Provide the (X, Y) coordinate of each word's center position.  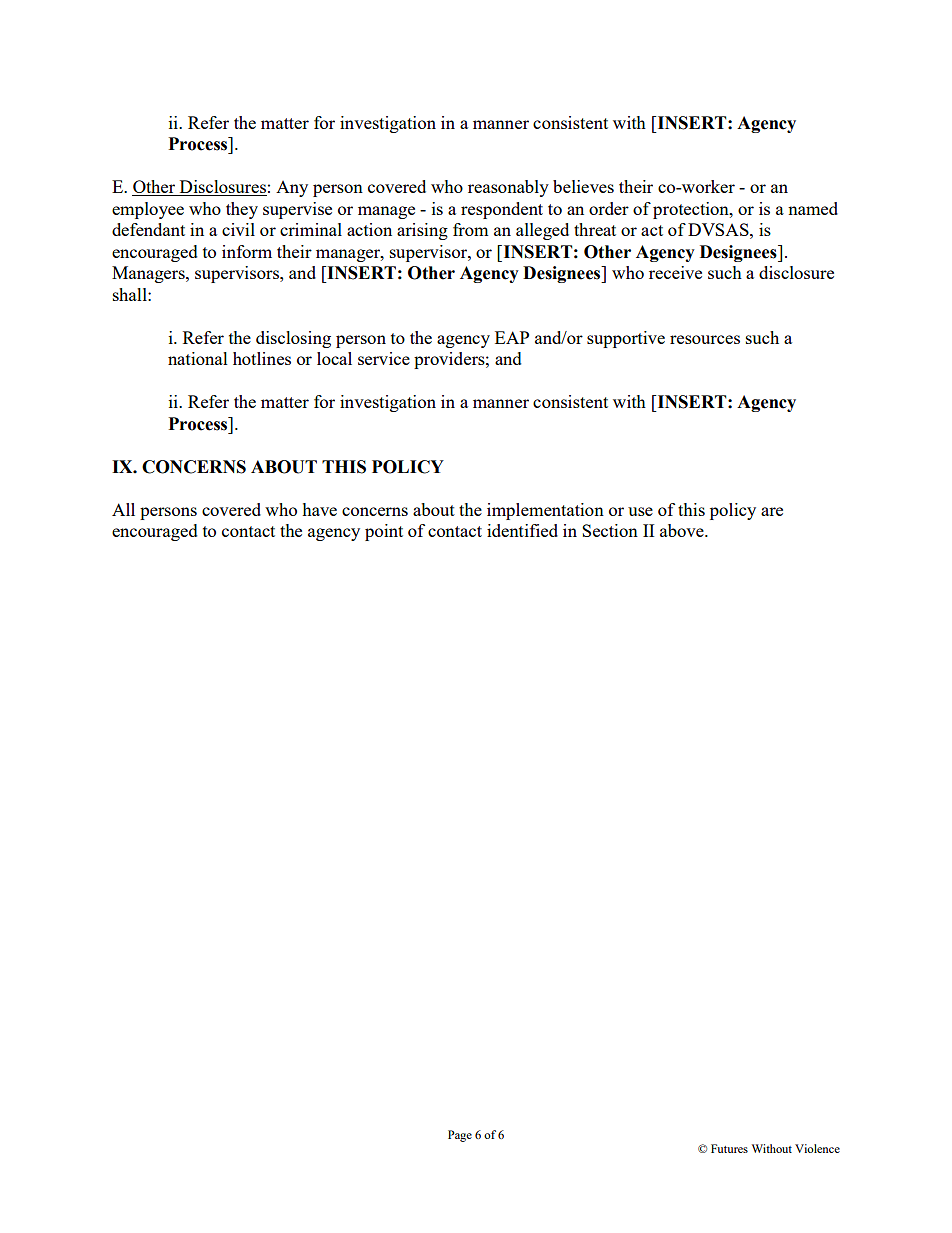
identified (522, 530)
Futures (729, 1148)
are (772, 511)
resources (705, 339)
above (683, 530)
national (198, 358)
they (242, 210)
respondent (502, 210)
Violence (817, 1148)
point (384, 532)
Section (610, 530)
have (319, 509)
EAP (512, 337)
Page (460, 1136)
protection (692, 210)
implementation (545, 511)
